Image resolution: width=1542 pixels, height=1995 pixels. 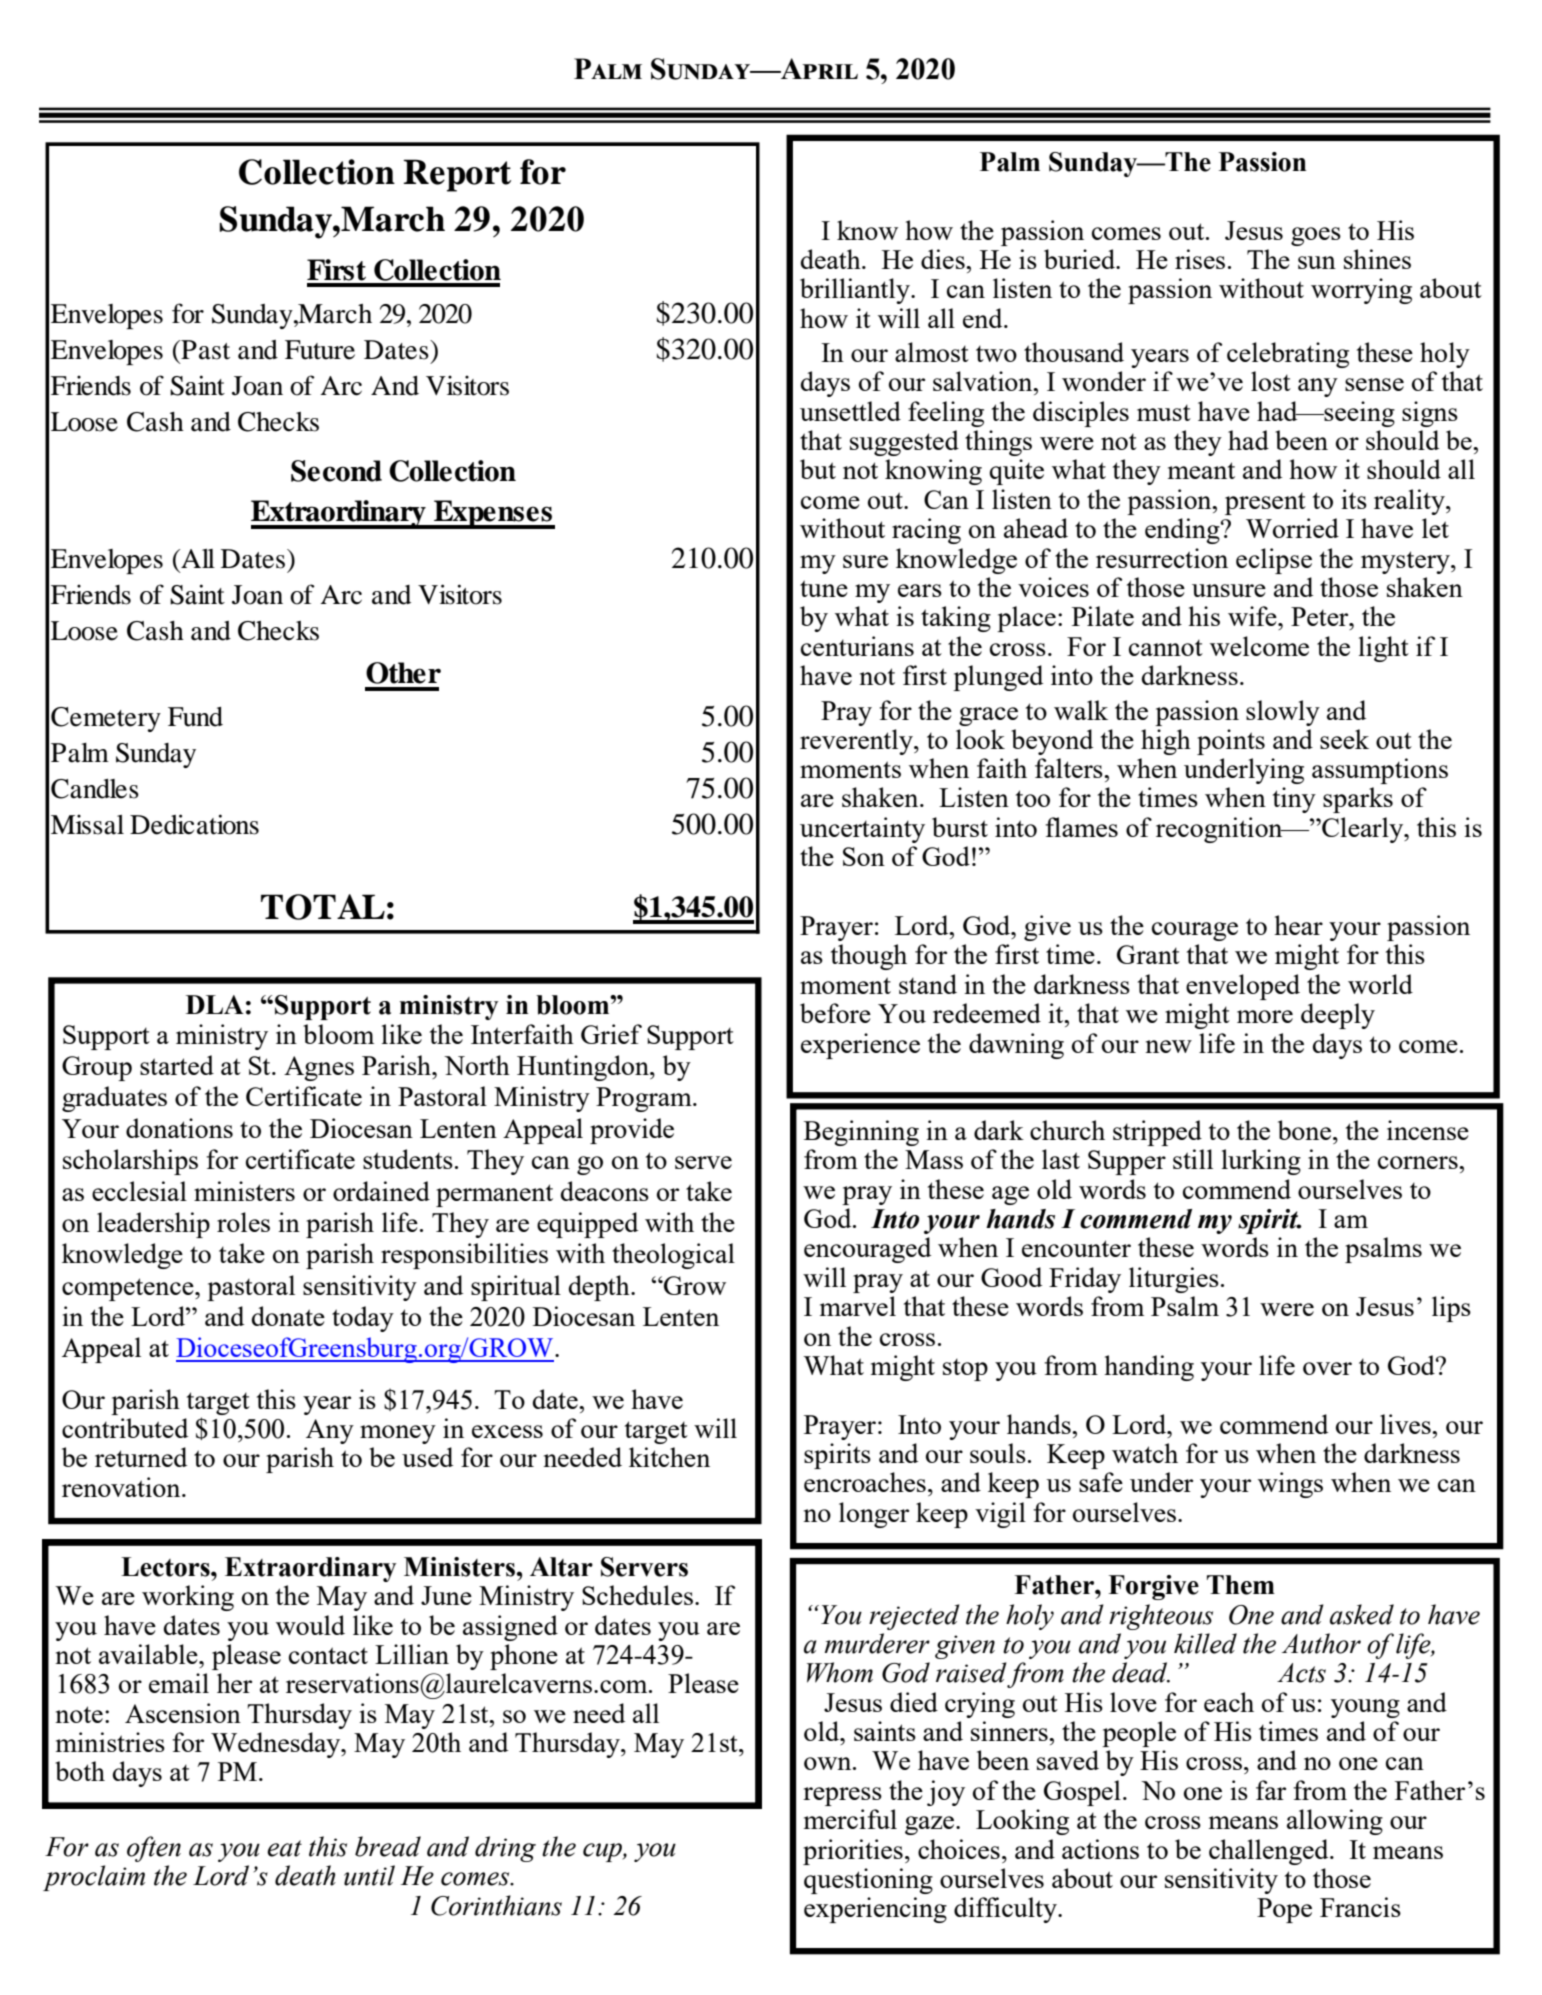 What do you see at coordinates (1316, 236) in the screenshot?
I see `goes` at bounding box center [1316, 236].
